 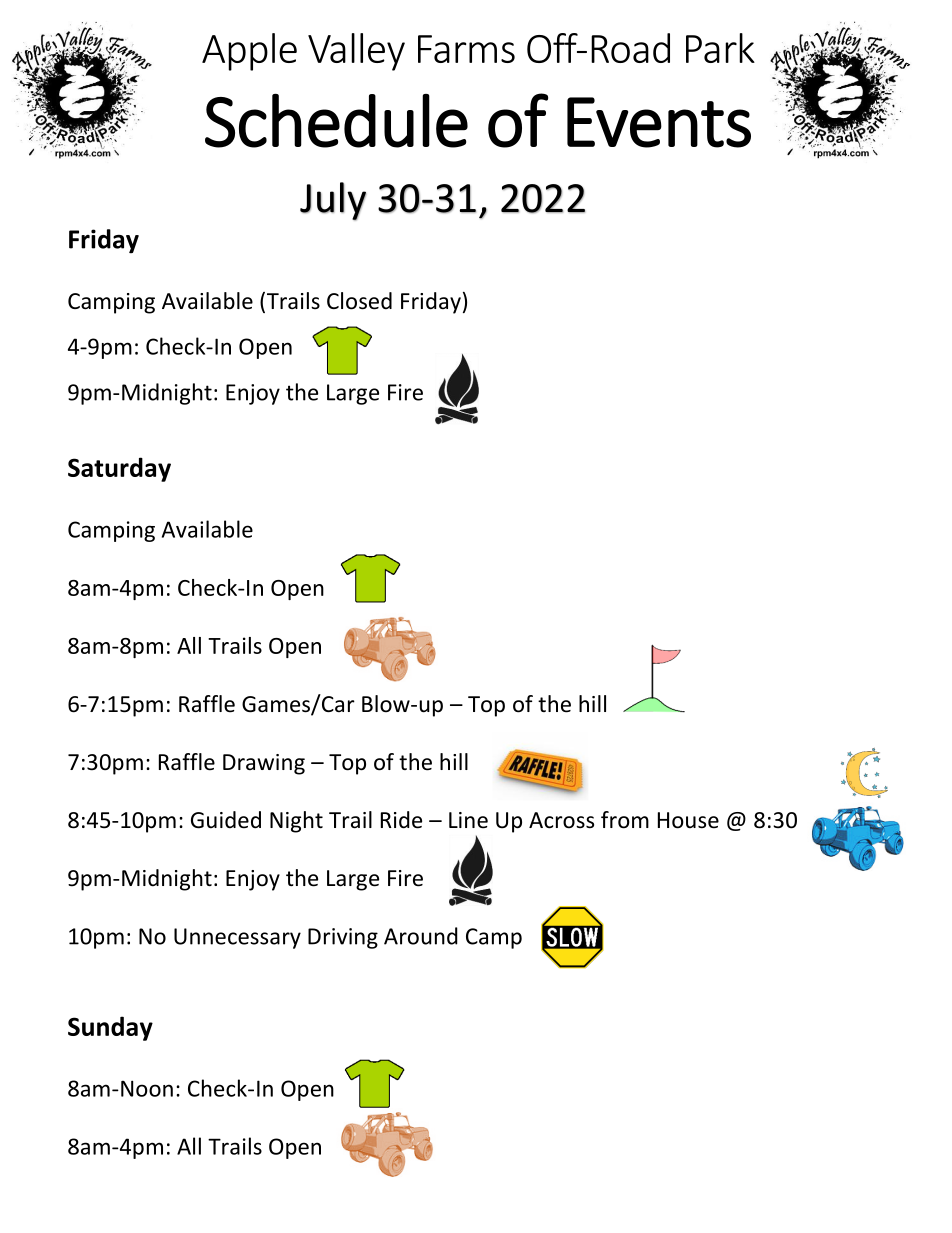 What do you see at coordinates (359, 301) in the screenshot?
I see `Closed` at bounding box center [359, 301].
